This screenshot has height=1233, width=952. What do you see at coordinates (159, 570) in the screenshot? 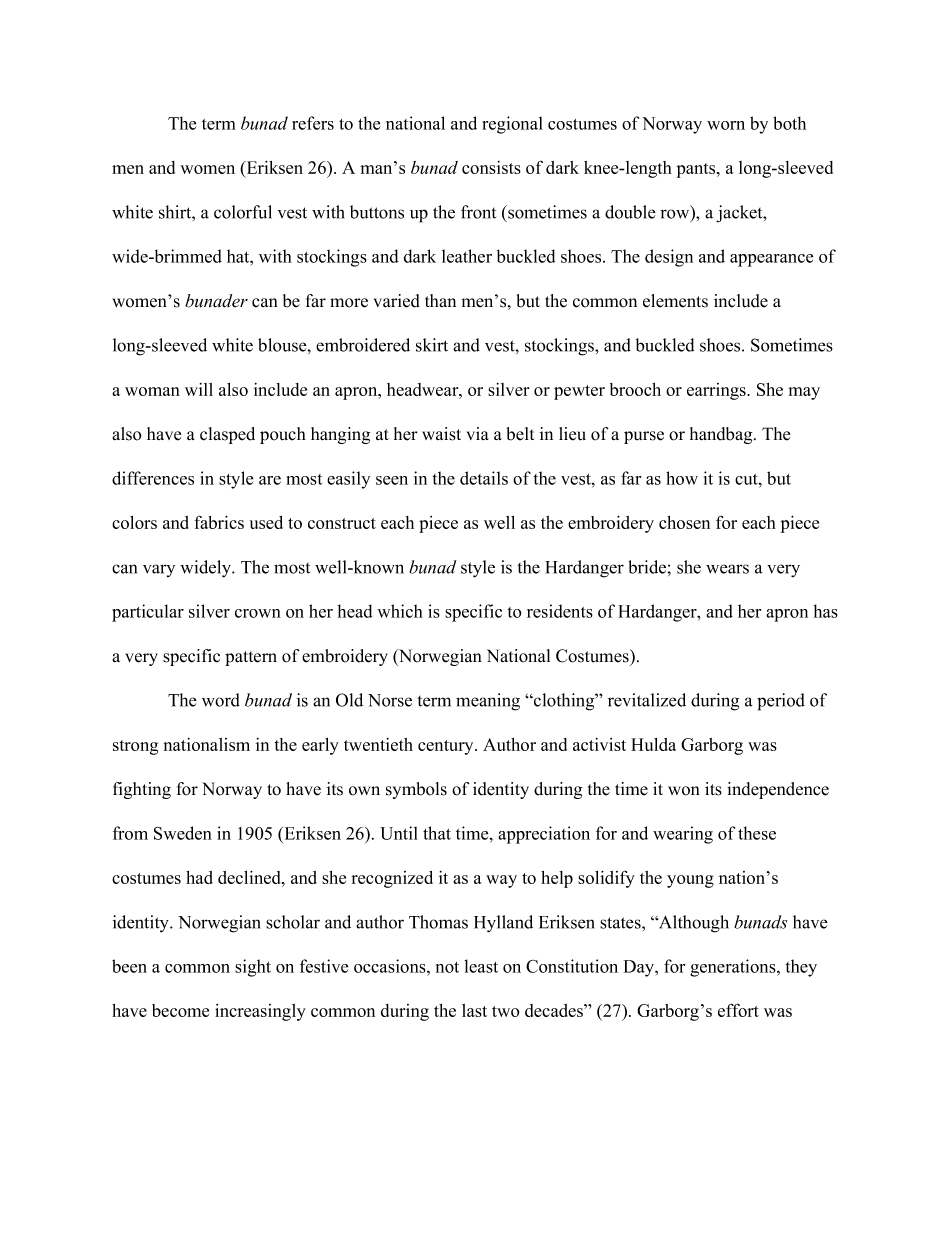
I see `vary` at bounding box center [159, 570].
